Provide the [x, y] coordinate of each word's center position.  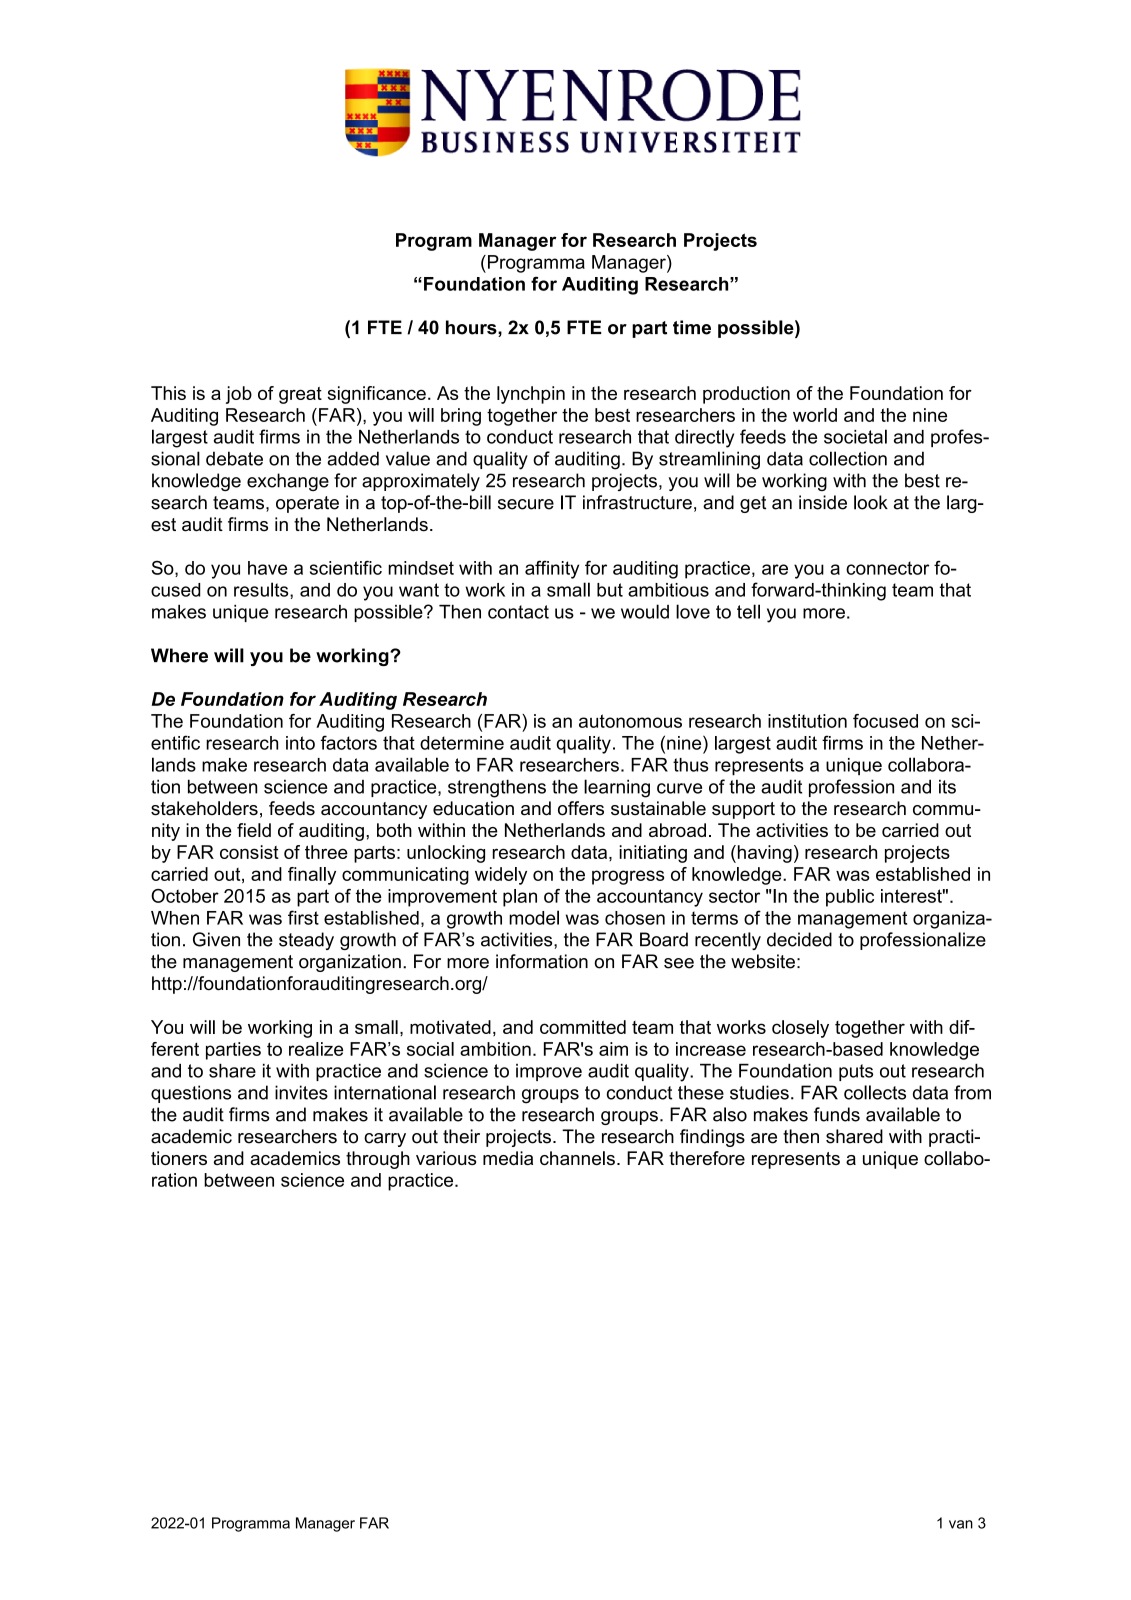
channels [577, 1158]
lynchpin [531, 395]
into [300, 743]
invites [301, 1092]
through [378, 1160]
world [815, 415]
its [947, 786]
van [961, 1524]
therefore [707, 1158]
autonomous [630, 721]
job [239, 395]
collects [875, 1092]
